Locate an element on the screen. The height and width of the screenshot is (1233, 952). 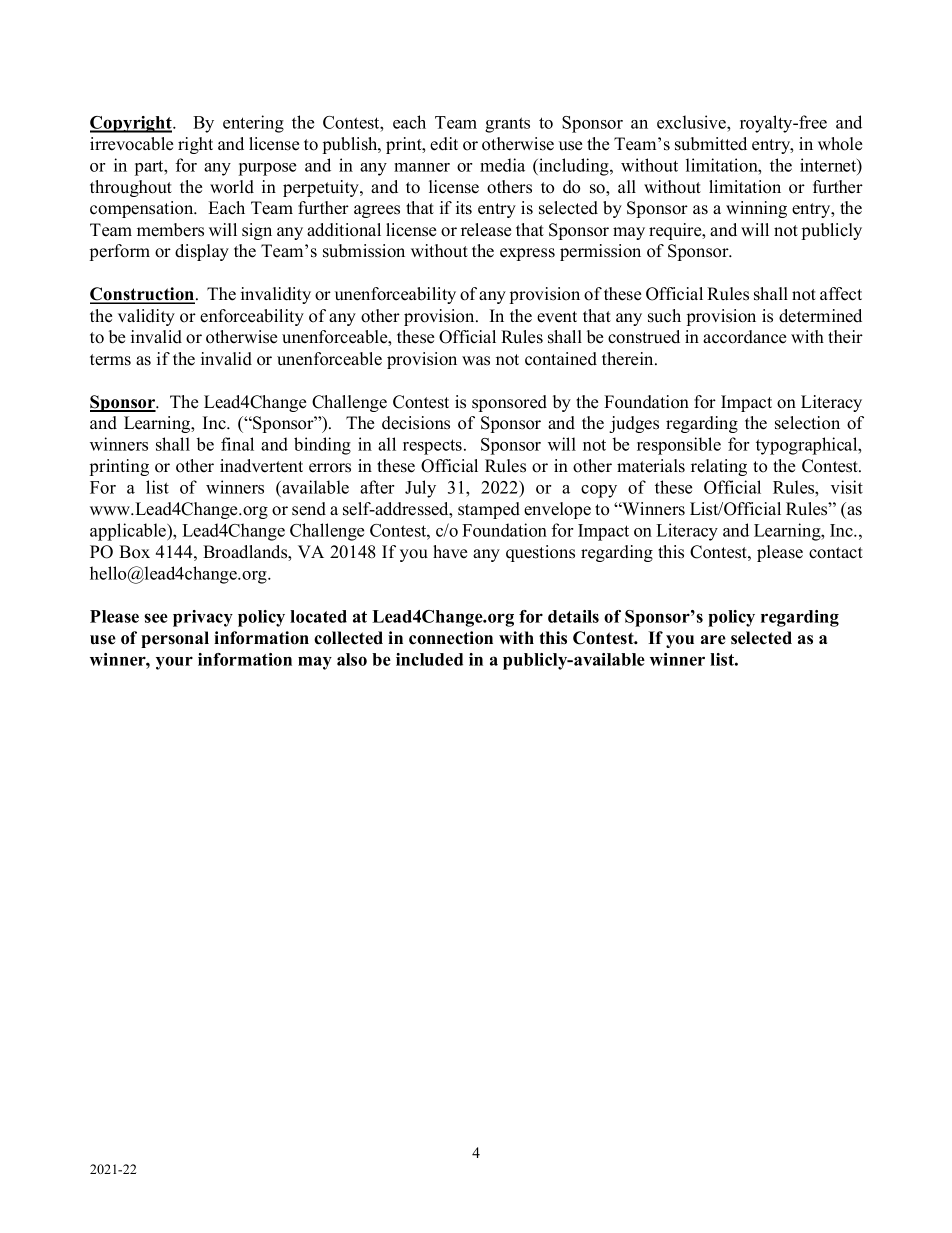
edit is located at coordinates (444, 144).
